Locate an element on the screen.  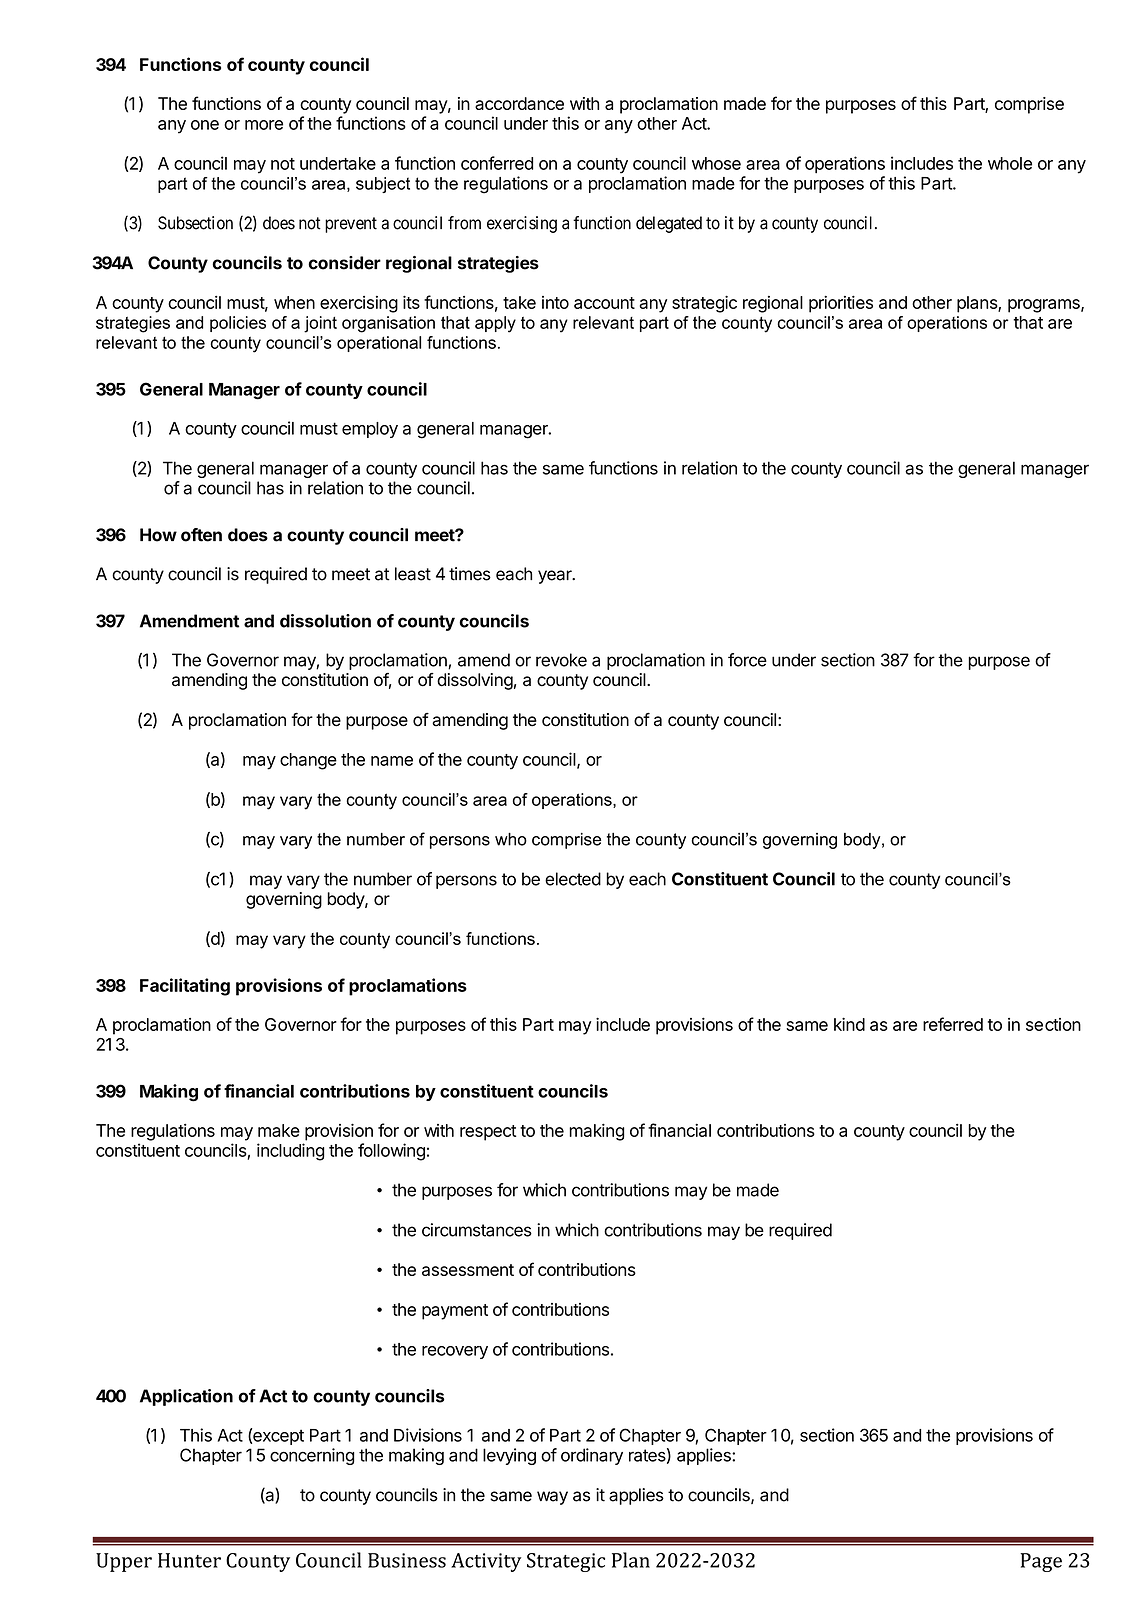
one is located at coordinates (205, 125).
